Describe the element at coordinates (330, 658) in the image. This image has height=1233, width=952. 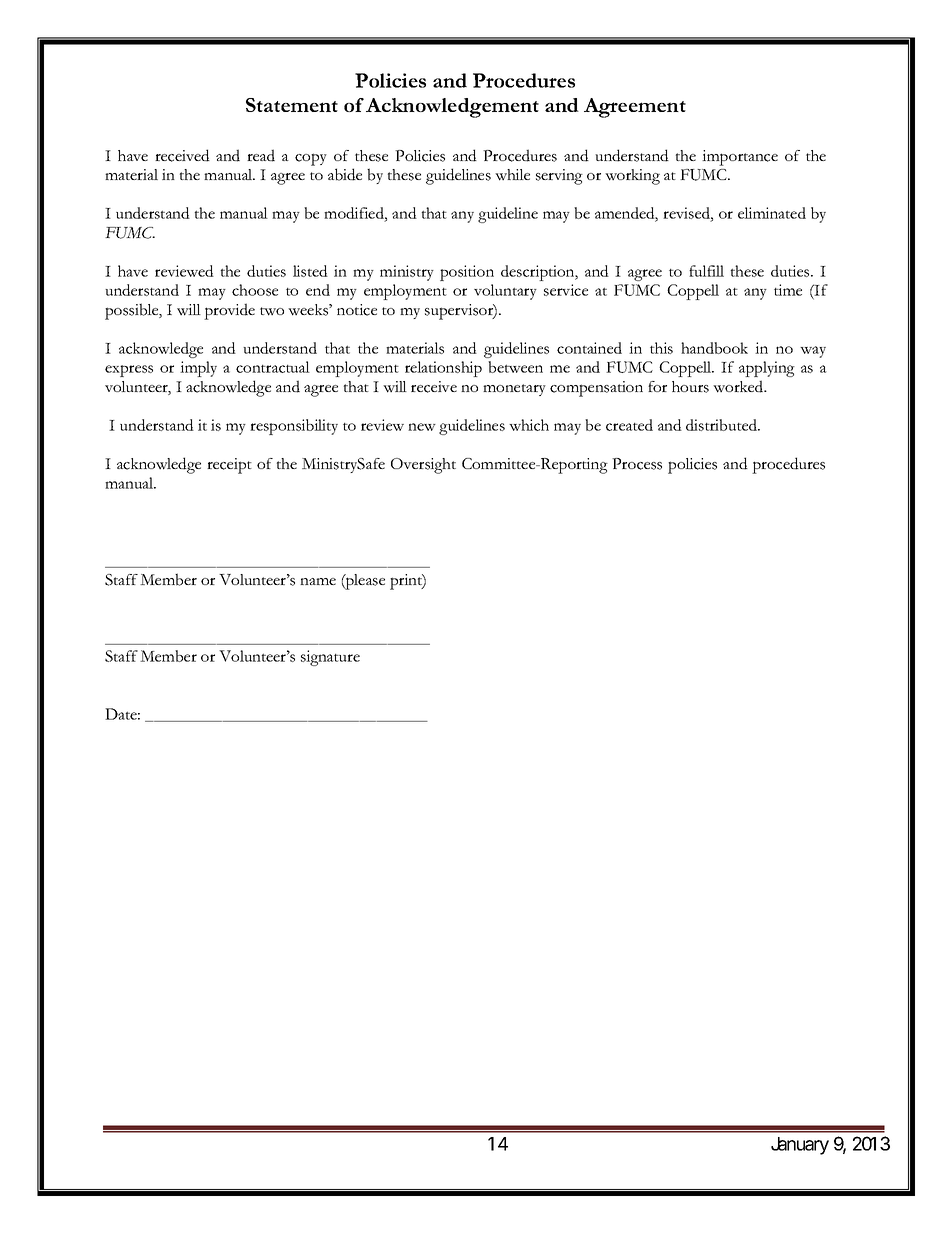
I see `signature` at that location.
